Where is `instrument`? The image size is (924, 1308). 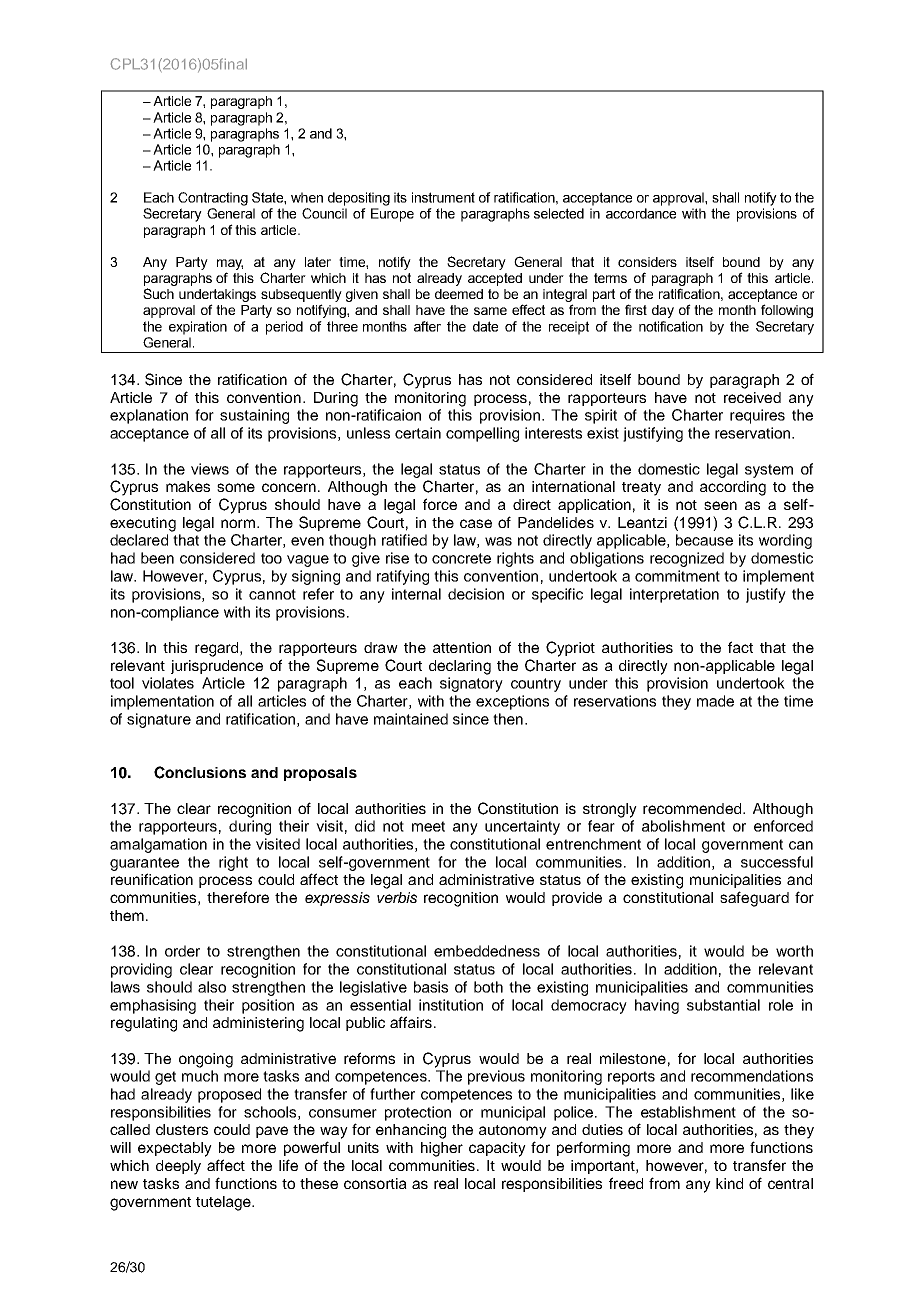
instrument is located at coordinates (443, 197).
